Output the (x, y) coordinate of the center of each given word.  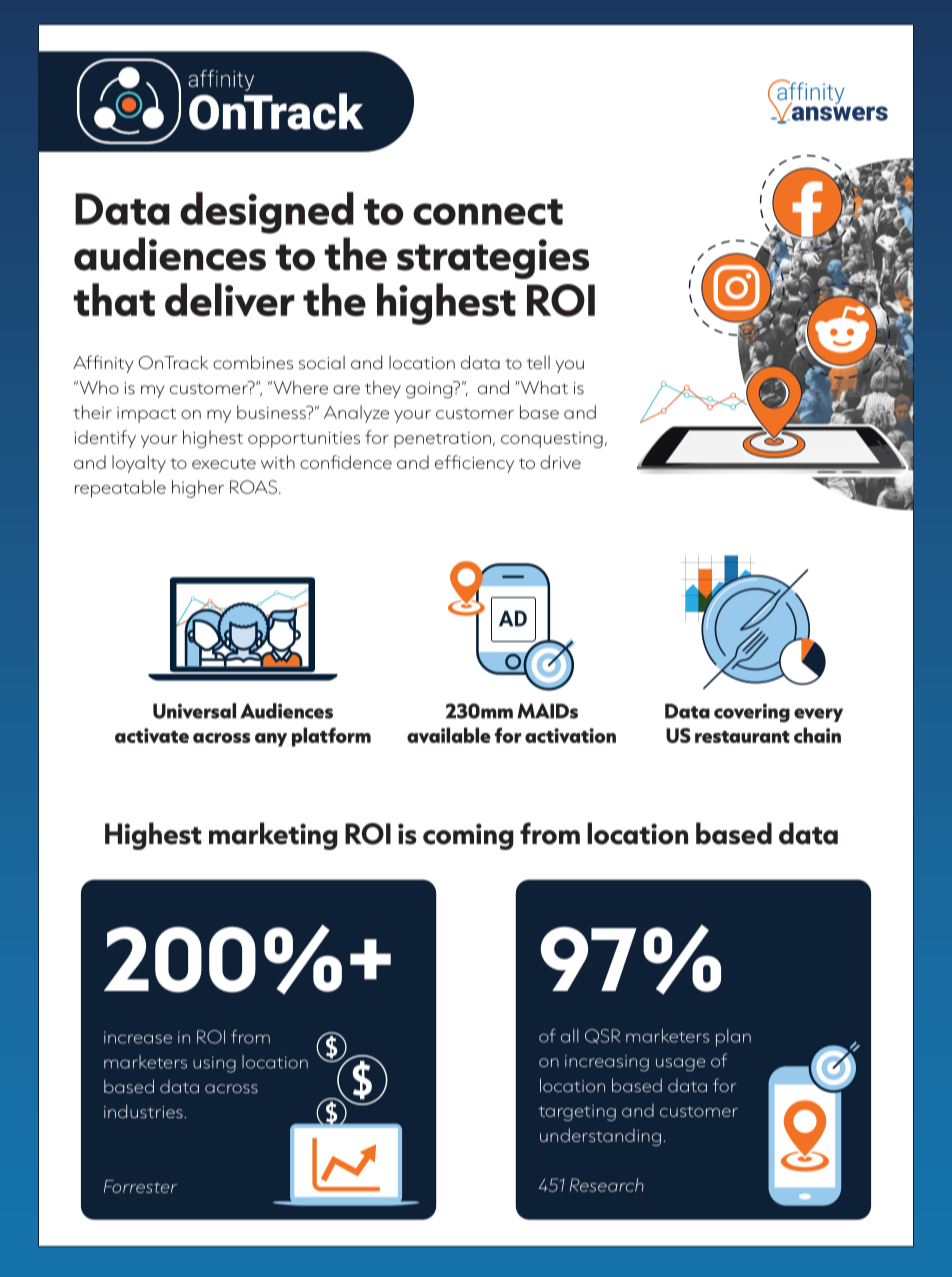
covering (752, 713)
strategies (493, 259)
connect (488, 212)
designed (267, 213)
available (449, 735)
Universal (194, 711)
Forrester (140, 1186)
